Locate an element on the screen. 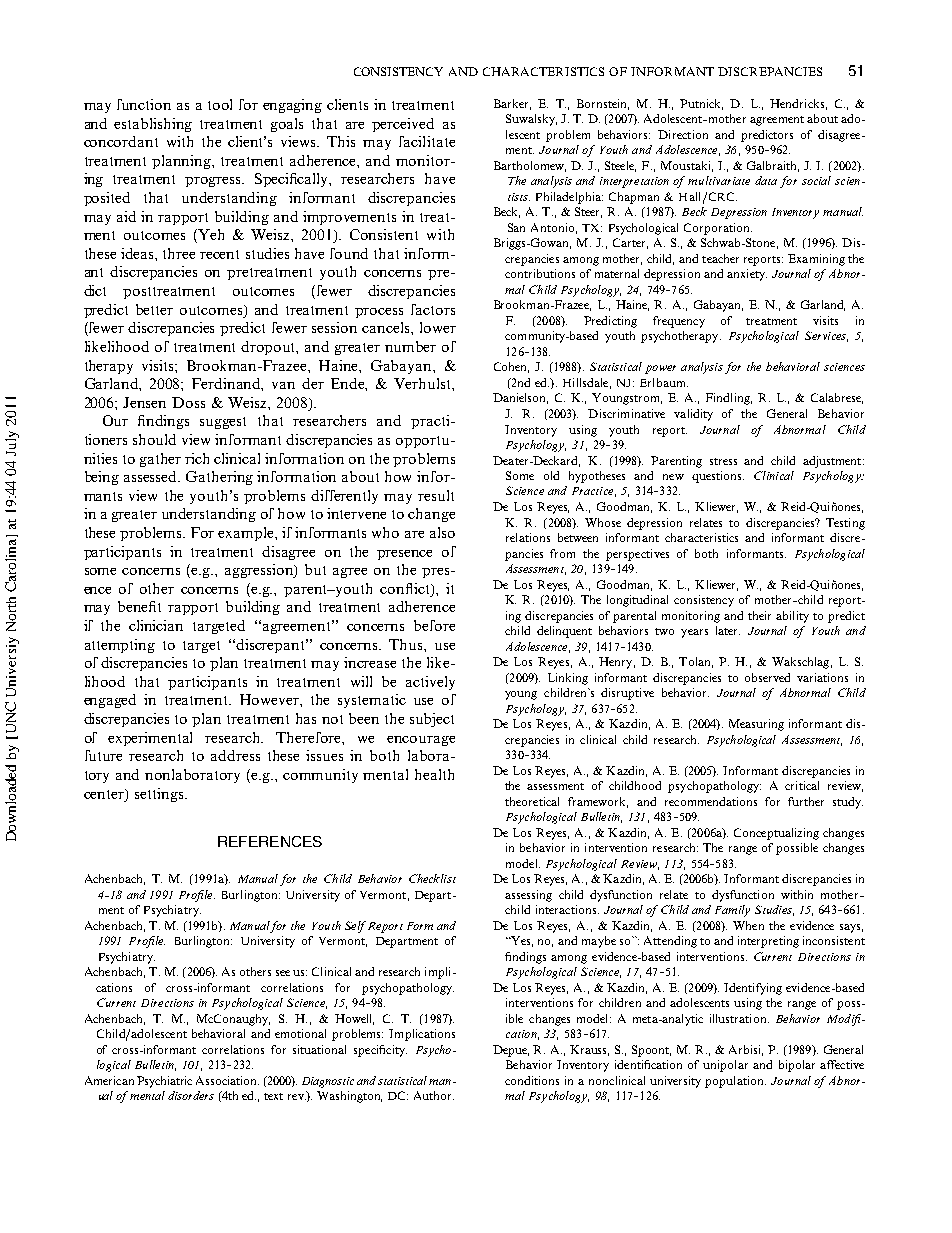  assessed is located at coordinates (152, 476).
